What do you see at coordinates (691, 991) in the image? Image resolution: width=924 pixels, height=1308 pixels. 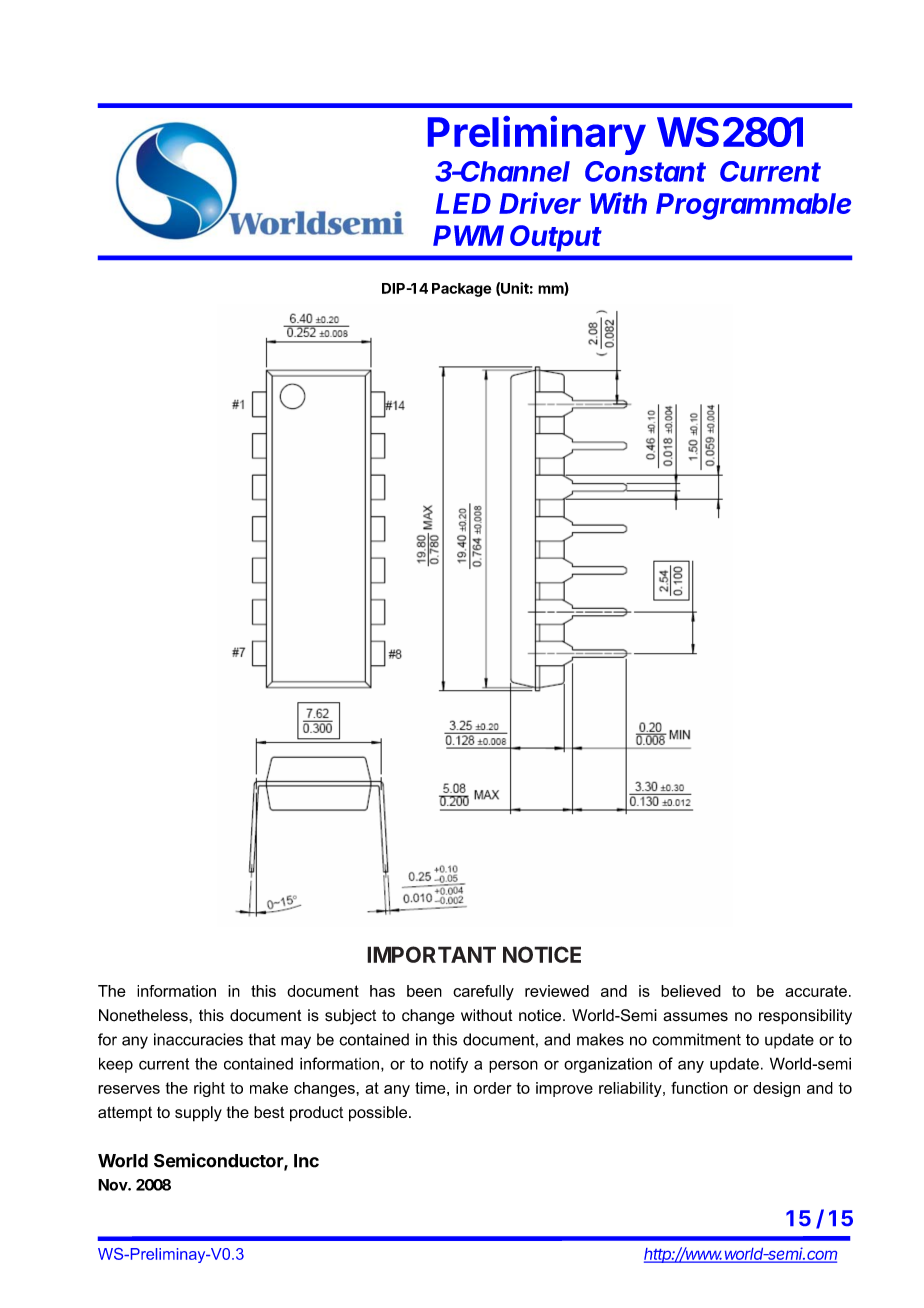 I see `believed` at bounding box center [691, 991].
